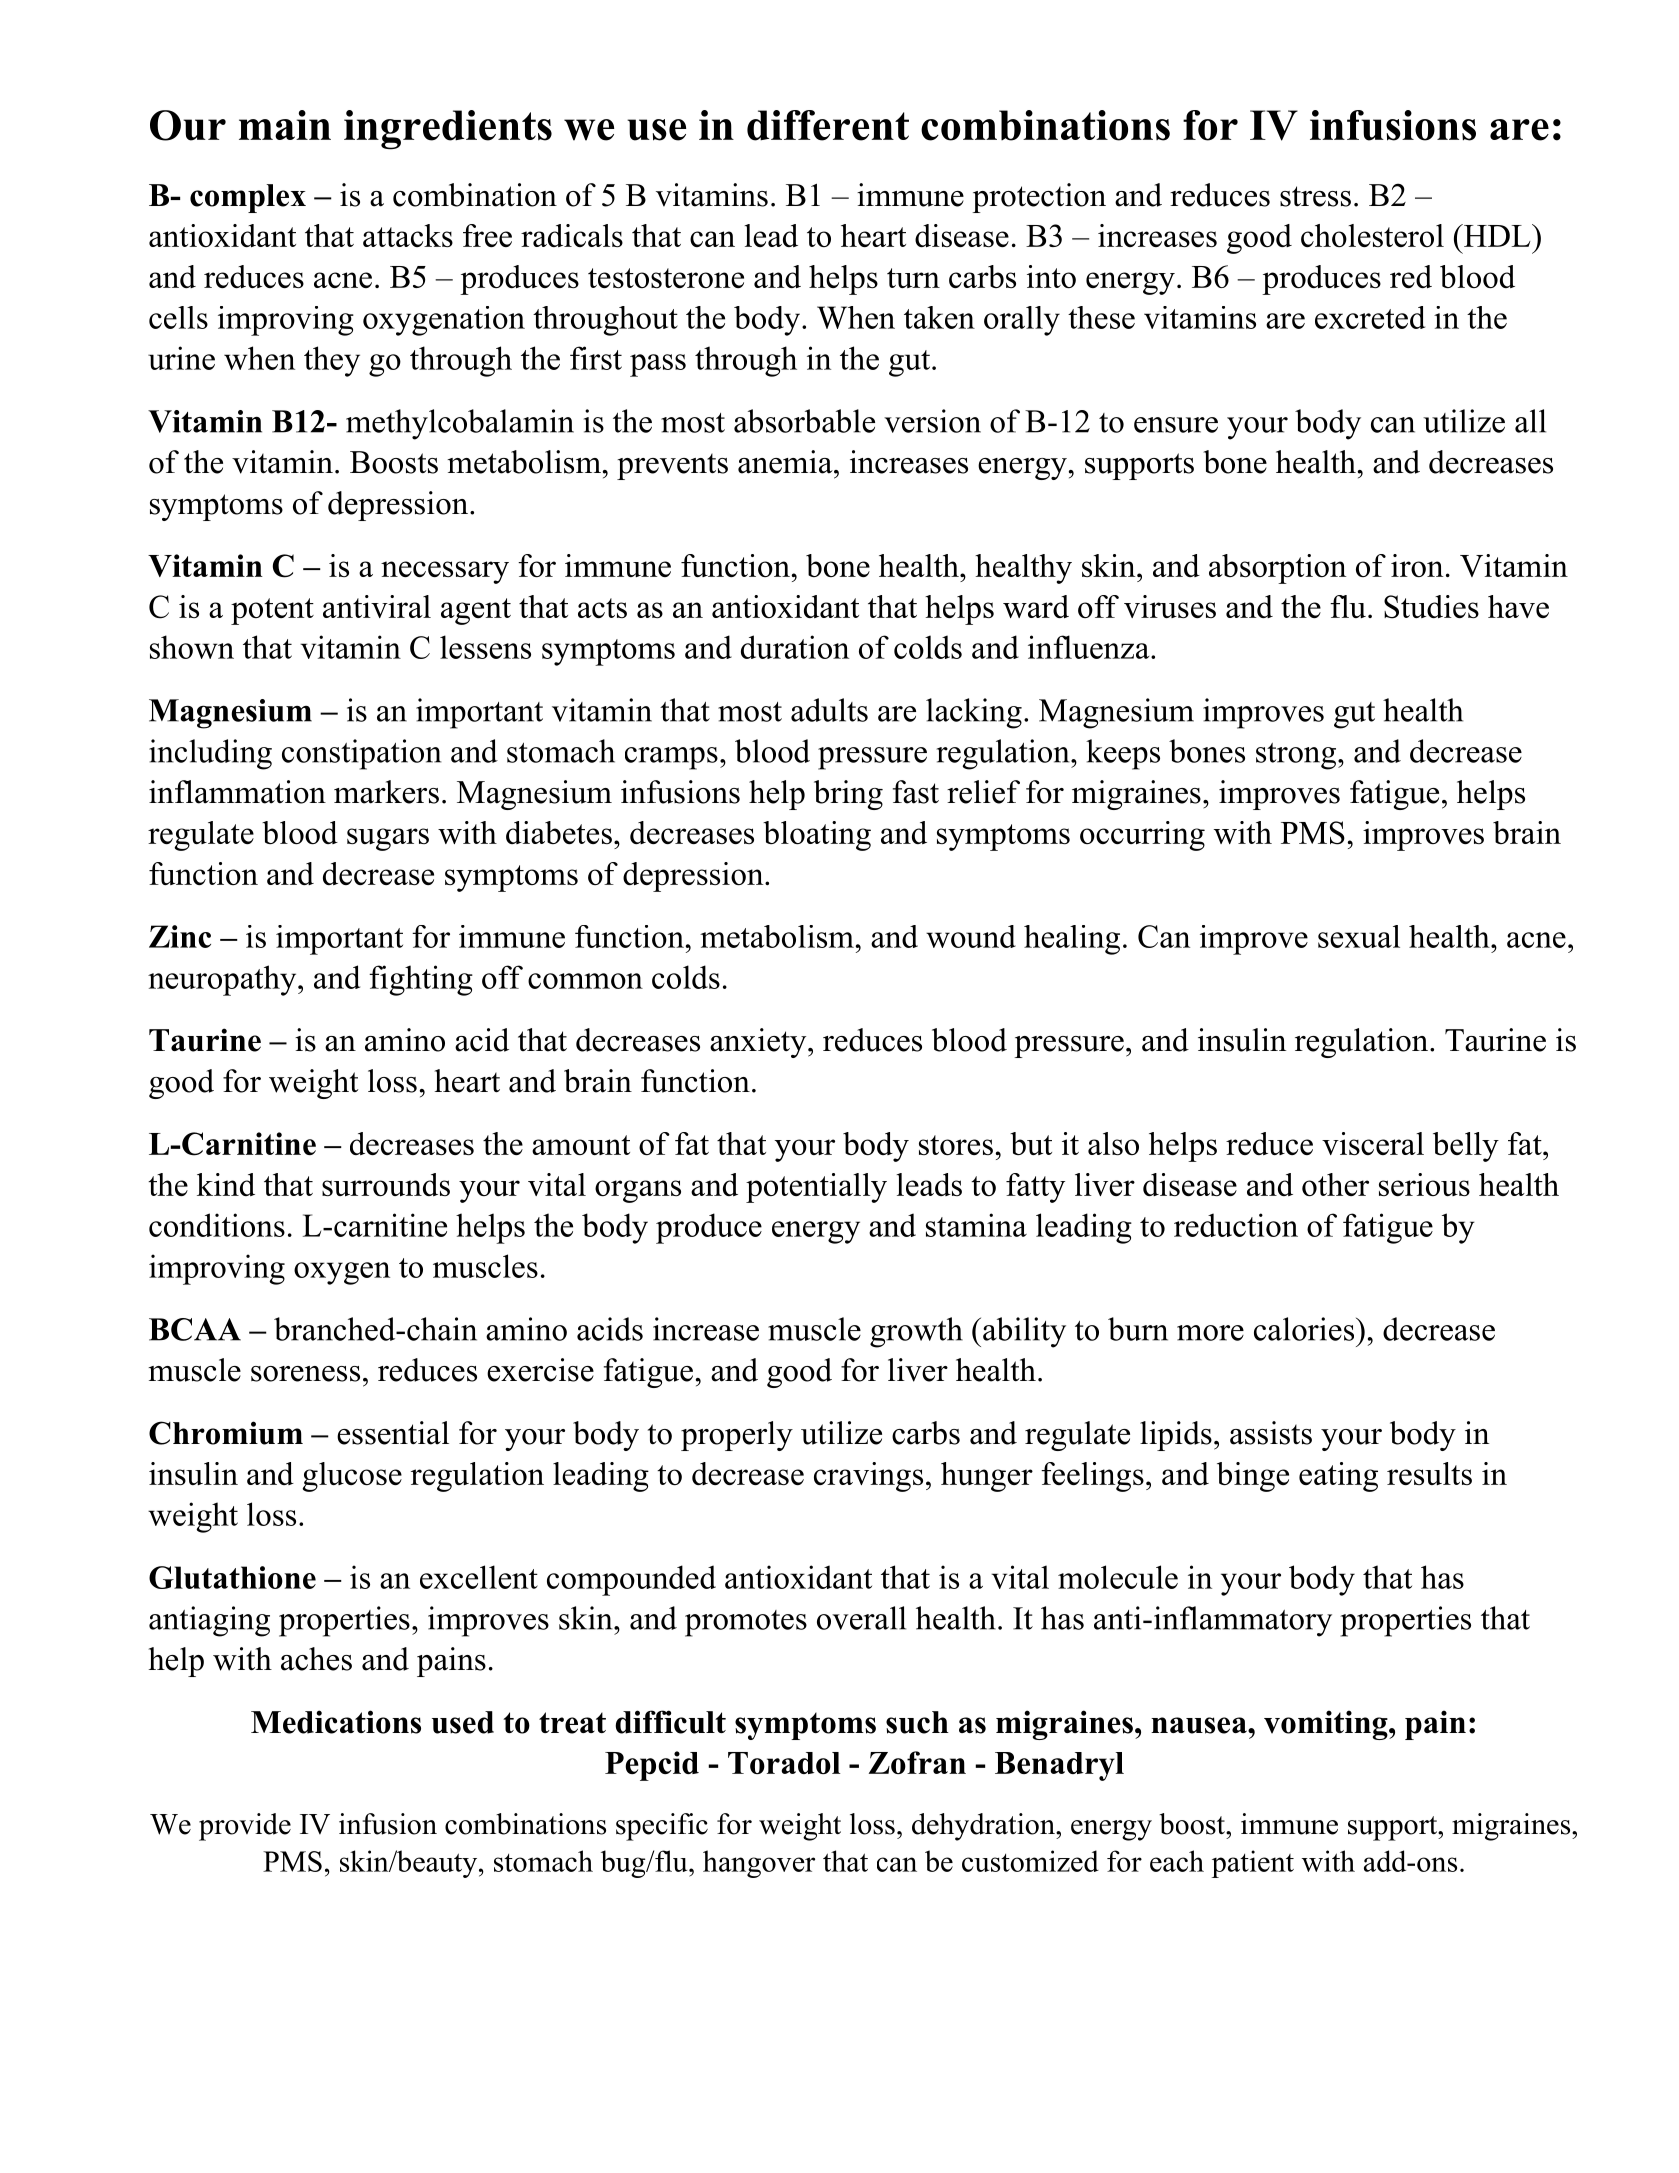  Describe the element at coordinates (1271, 1433) in the image. I see `assists` at that location.
